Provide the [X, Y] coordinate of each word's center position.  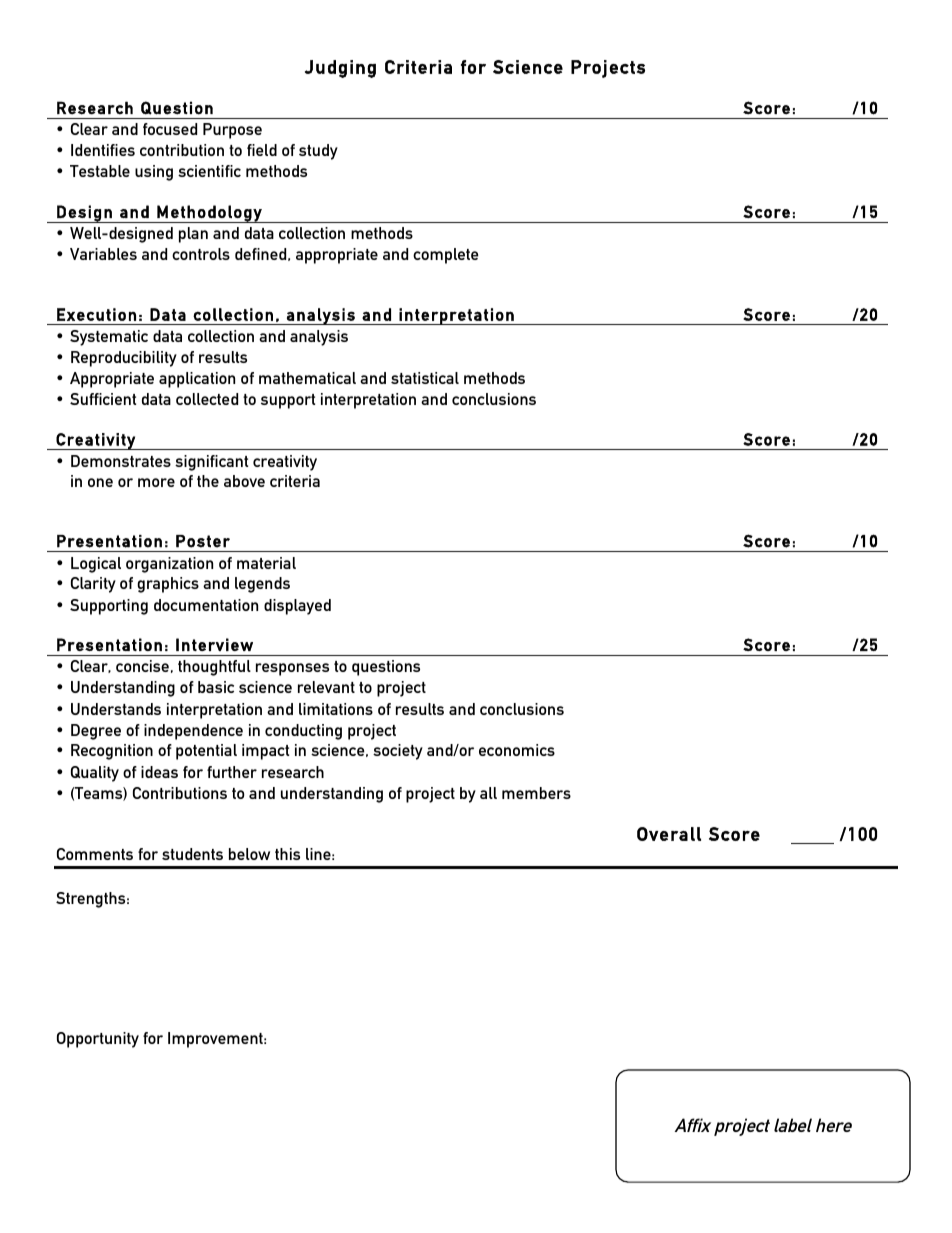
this [287, 854]
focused [170, 129]
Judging [340, 69]
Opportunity [98, 1040]
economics [517, 750]
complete [446, 256]
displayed [297, 607]
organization [169, 565]
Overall [669, 834]
